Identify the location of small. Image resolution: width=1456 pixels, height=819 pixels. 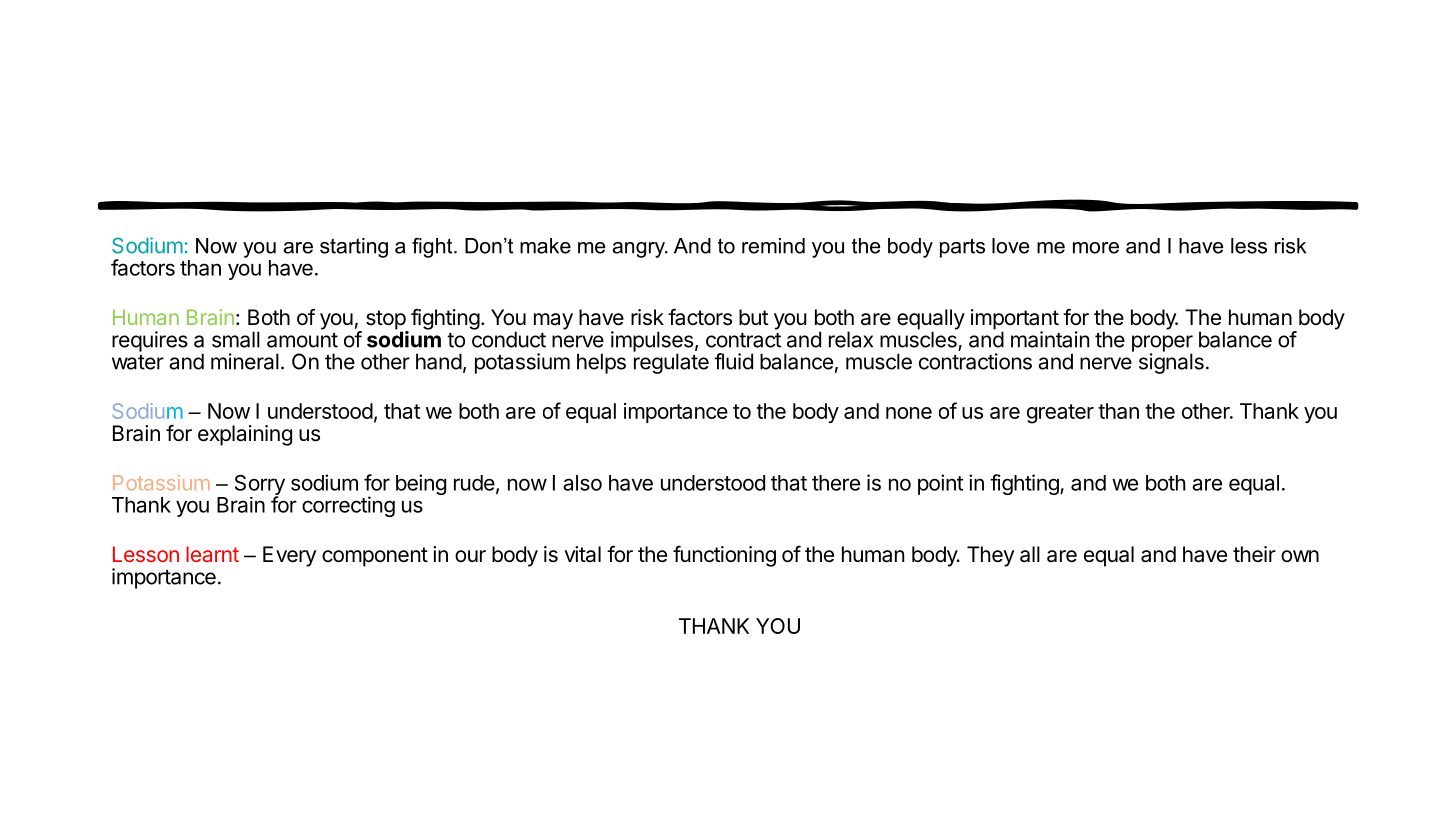
(236, 339).
